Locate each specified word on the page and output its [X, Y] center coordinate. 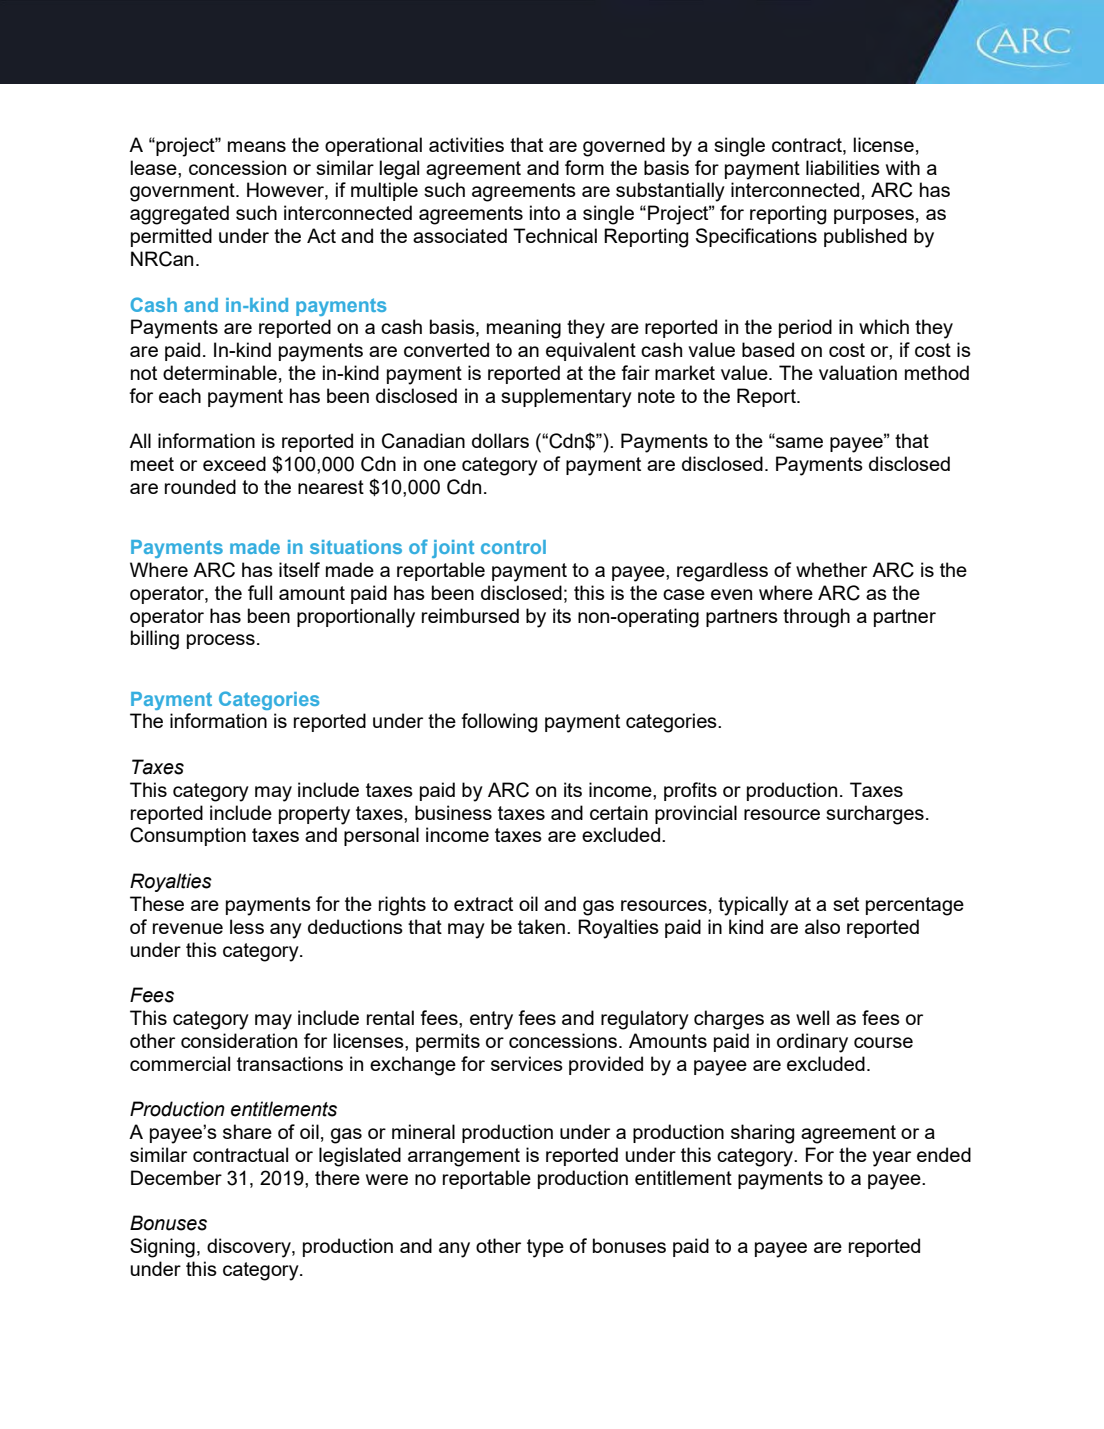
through [816, 618]
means [257, 146]
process [221, 641]
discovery [250, 1248]
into [545, 212]
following [499, 723]
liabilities [843, 167]
